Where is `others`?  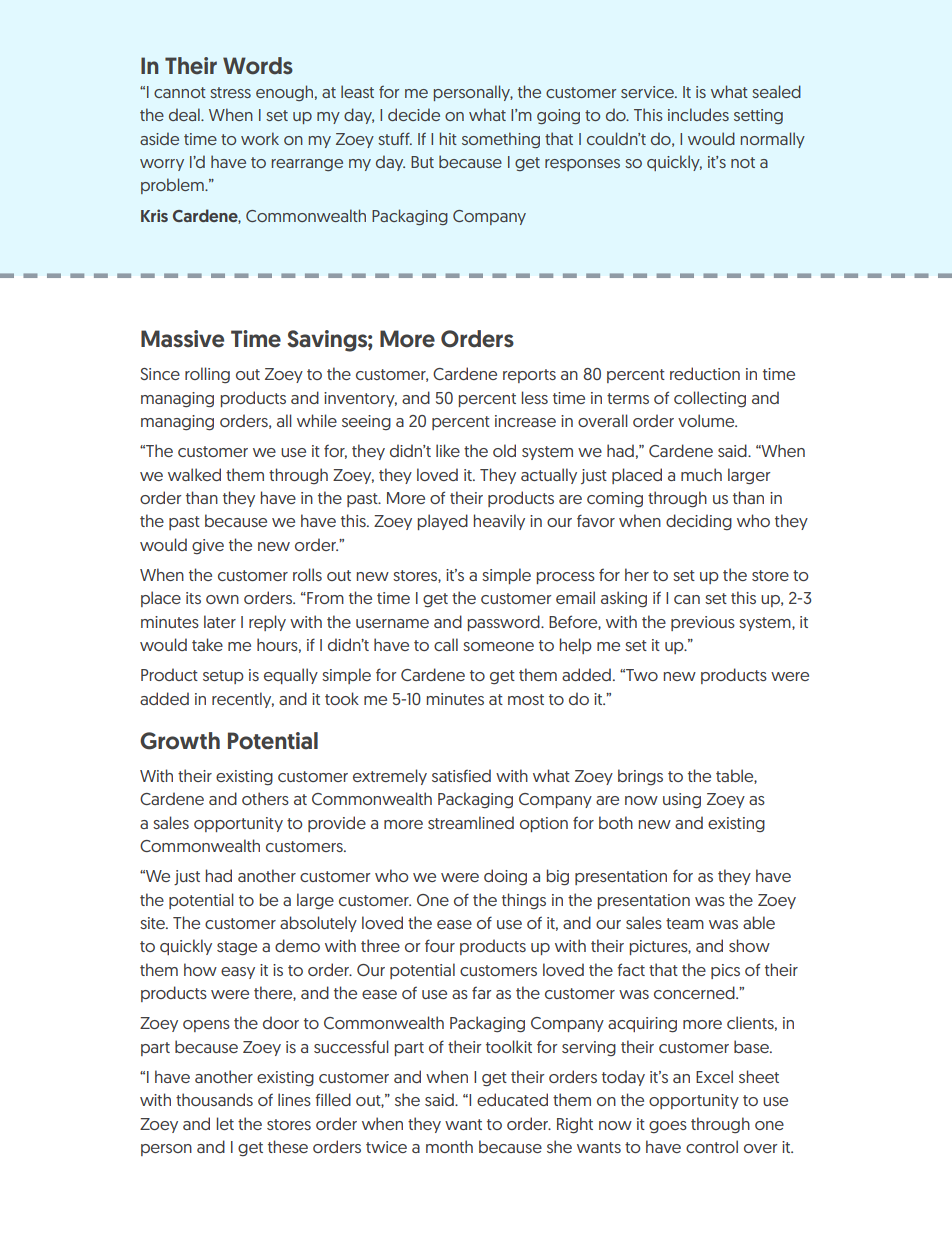
others is located at coordinates (265, 798).
